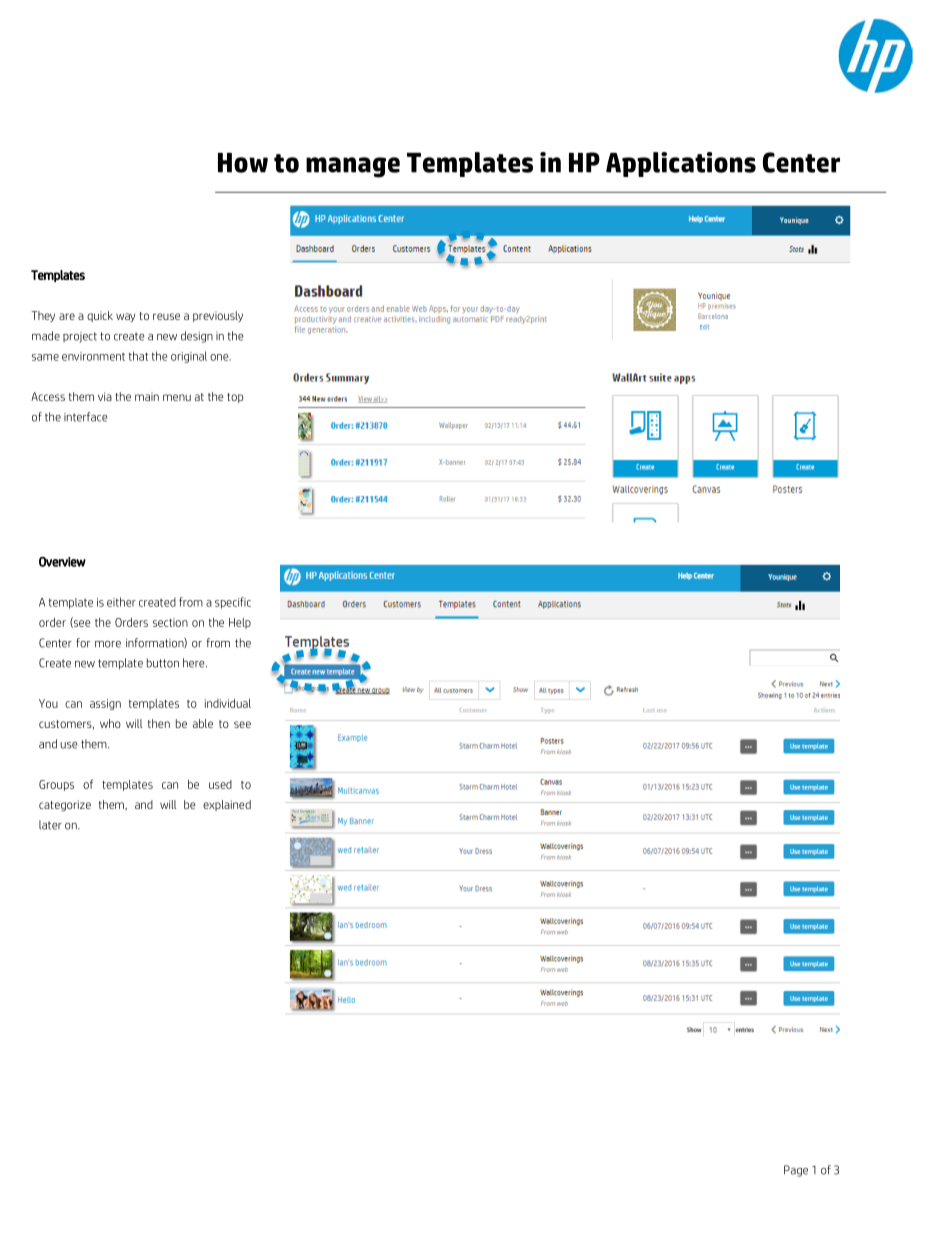 This image has width=952, height=1233. What do you see at coordinates (681, 164) in the image?
I see `Applications` at bounding box center [681, 164].
